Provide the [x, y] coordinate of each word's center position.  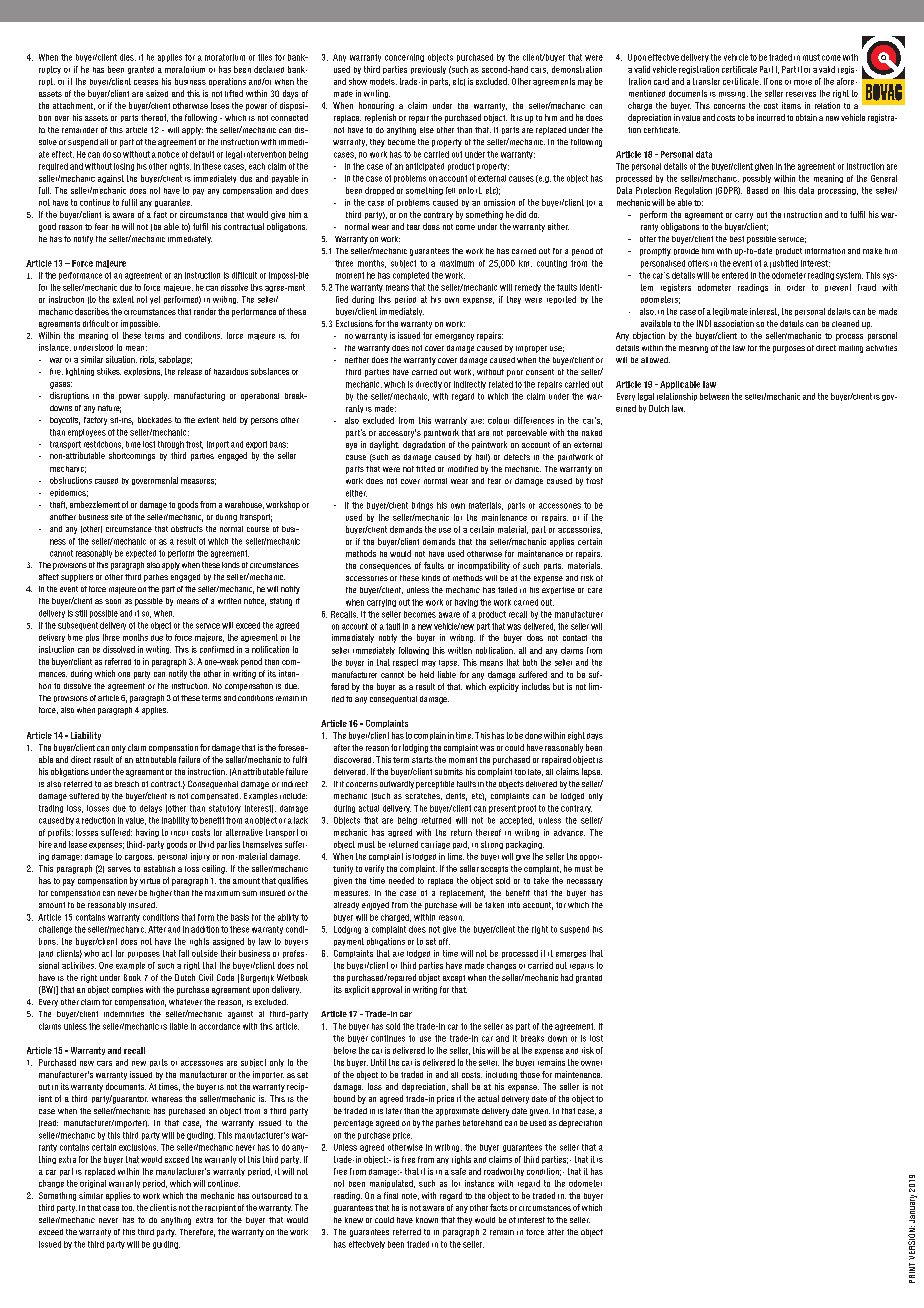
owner [591, 1063]
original [93, 1184]
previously [428, 70]
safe [458, 1171]
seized [157, 93]
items [791, 105]
